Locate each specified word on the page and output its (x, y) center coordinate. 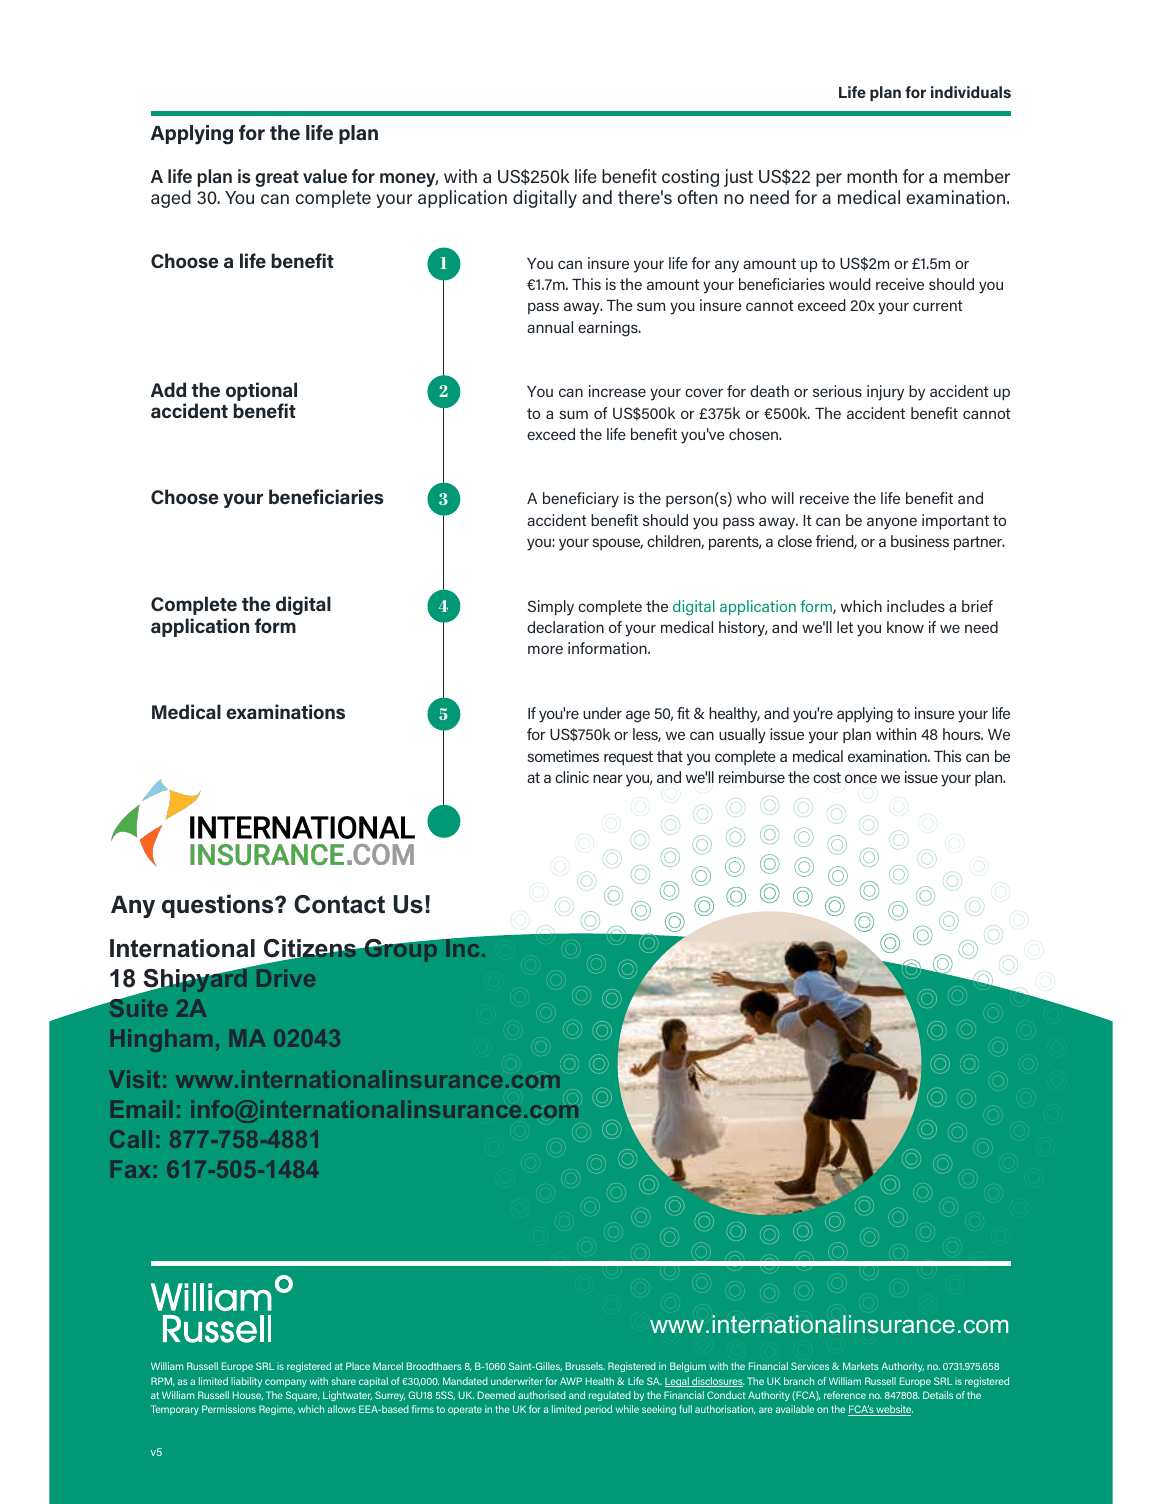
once (861, 778)
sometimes (563, 756)
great (277, 178)
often (697, 197)
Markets (861, 1366)
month (872, 176)
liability (246, 1382)
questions (219, 906)
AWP (571, 1381)
